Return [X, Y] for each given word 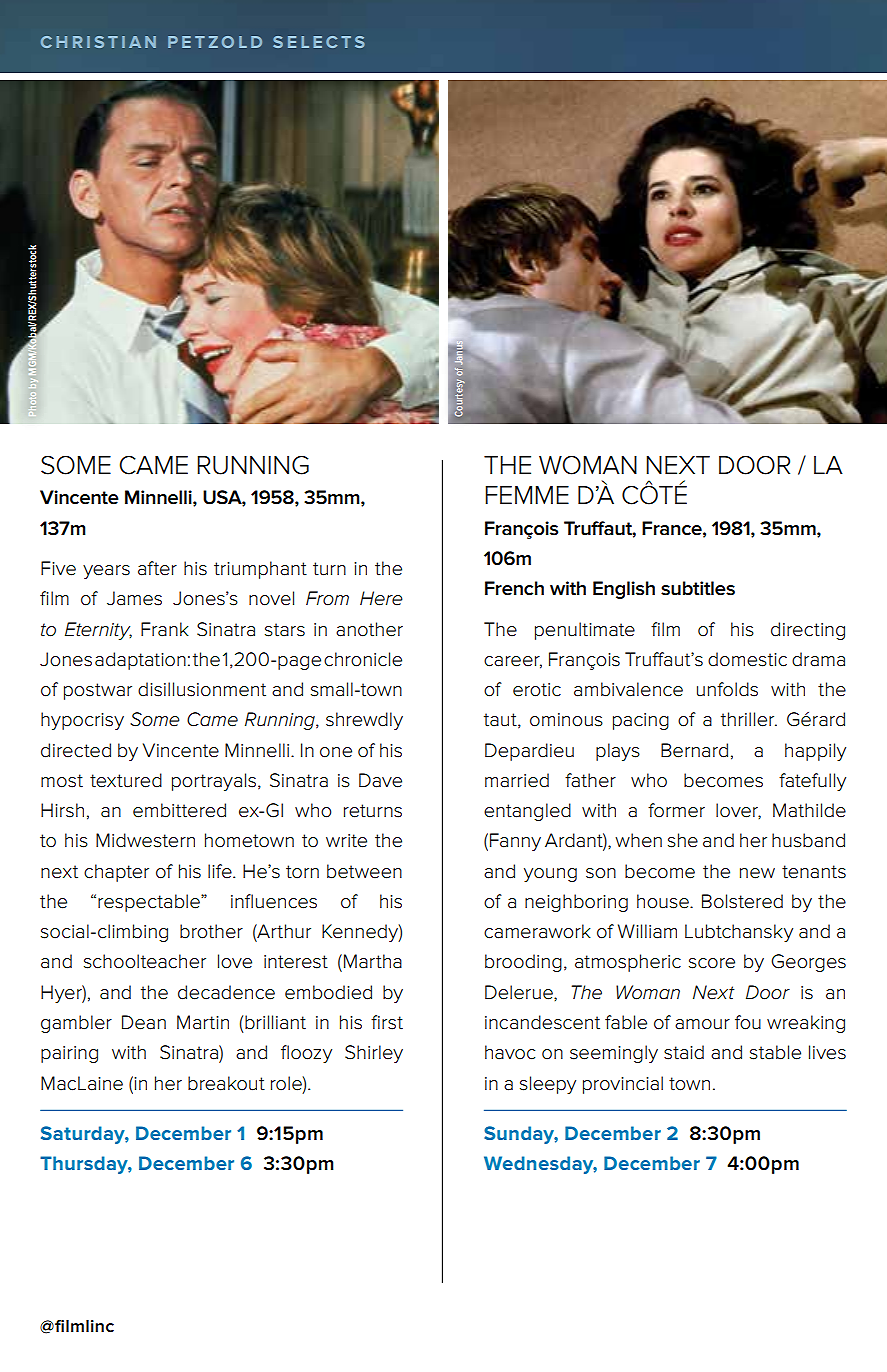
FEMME [527, 495]
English [624, 590]
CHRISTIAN [98, 42]
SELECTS [319, 42]
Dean [144, 1022]
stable [775, 1052]
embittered [179, 810]
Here [381, 598]
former [676, 810]
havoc [510, 1052]
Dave [380, 780]
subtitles [698, 588]
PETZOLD [215, 42]
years [106, 572]
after [157, 568]
